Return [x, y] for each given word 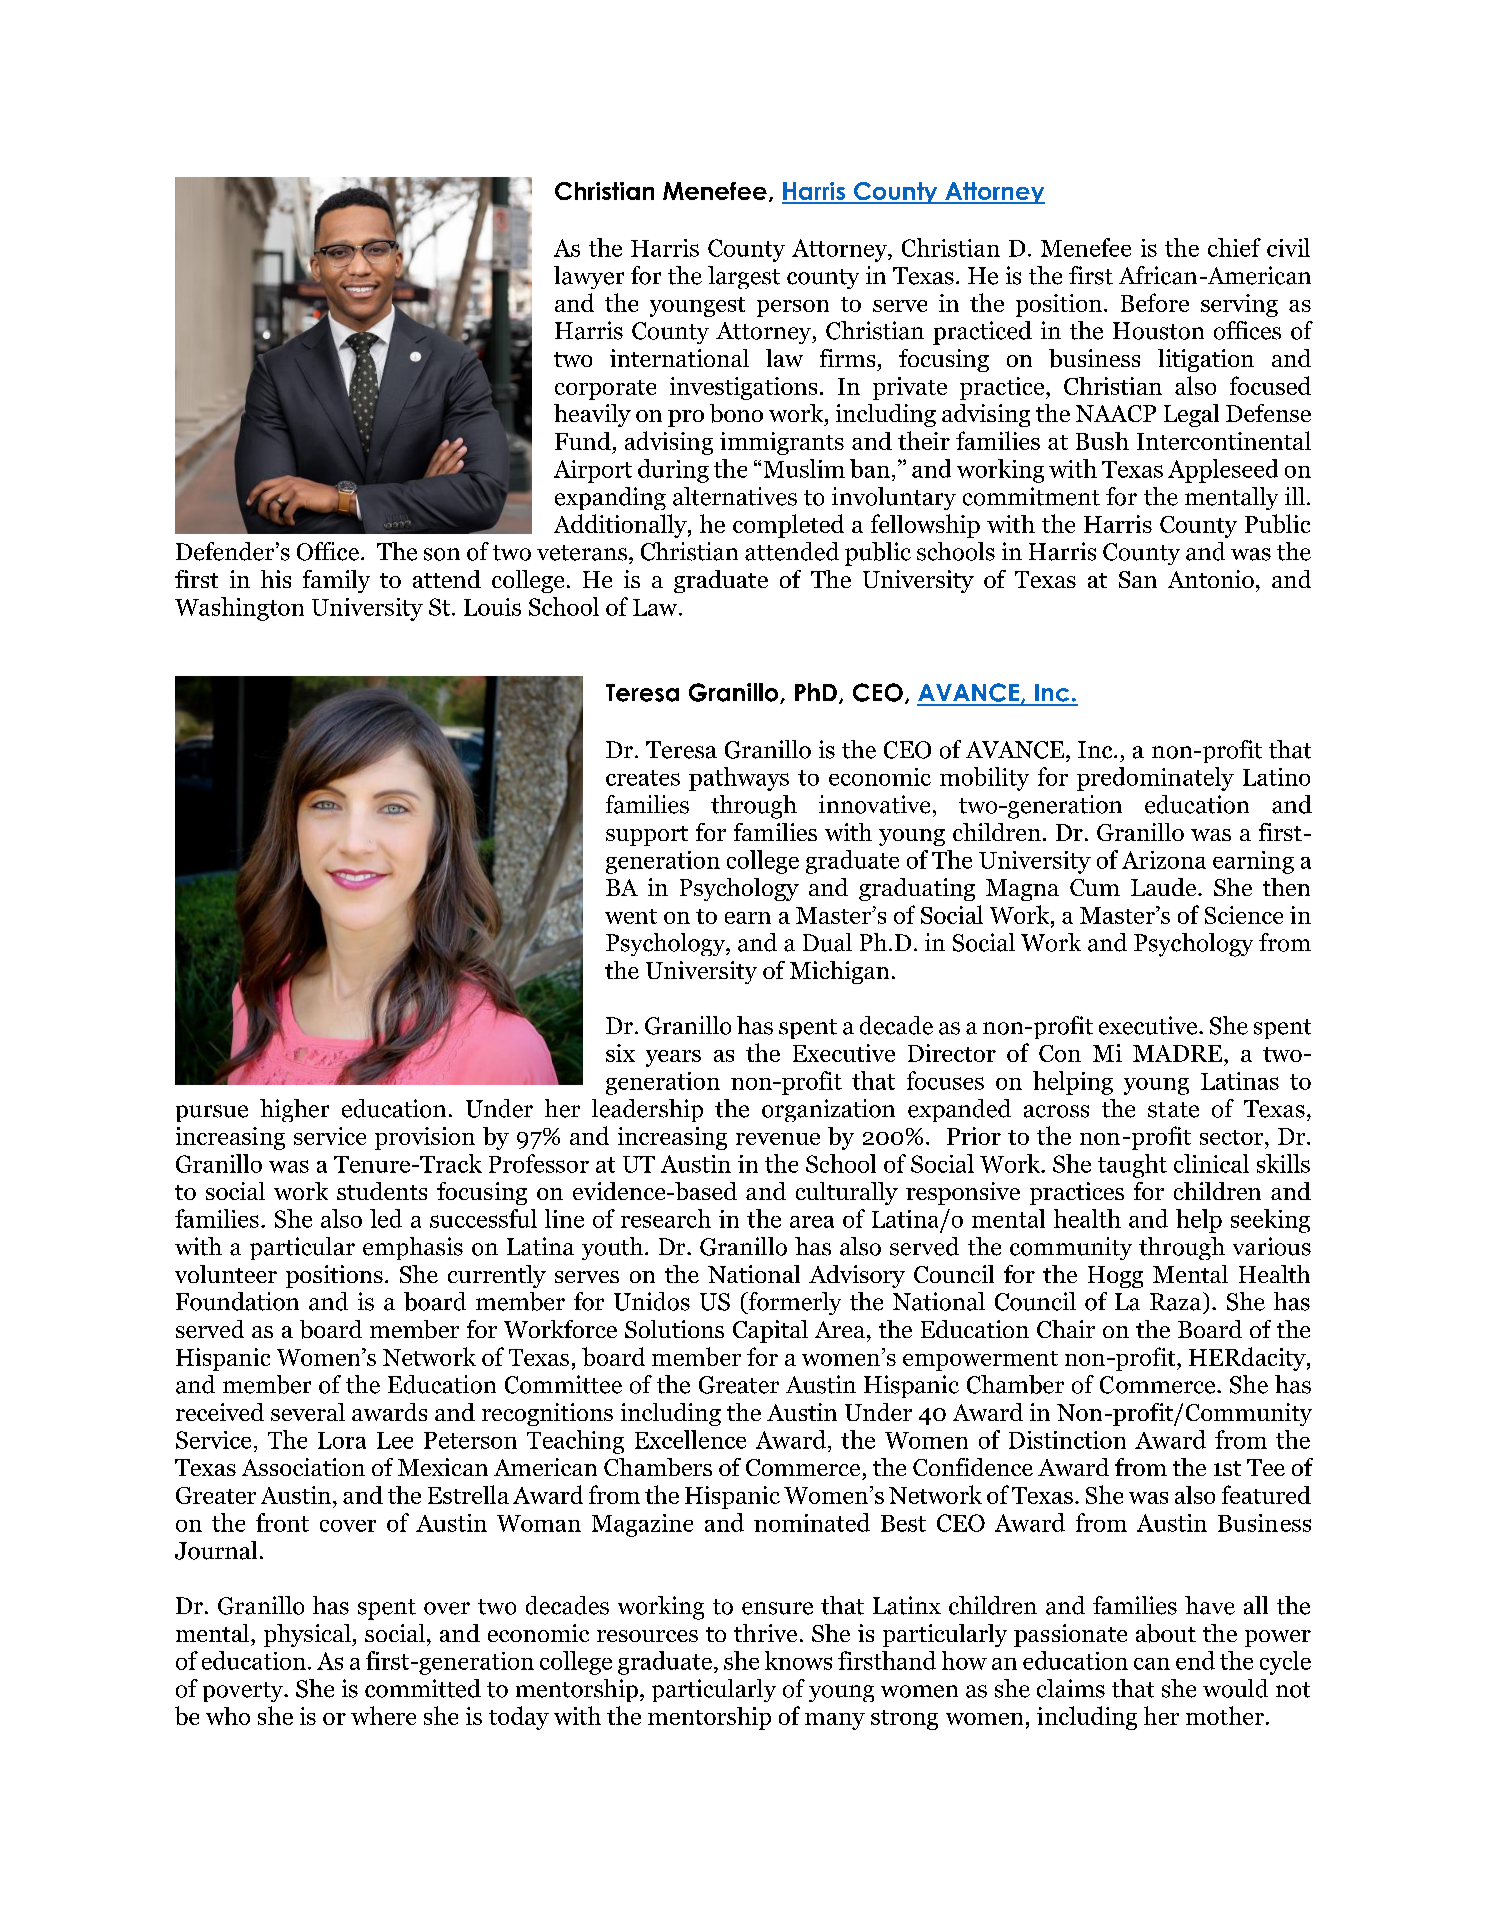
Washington [239, 609]
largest [744, 277]
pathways [739, 779]
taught [1132, 1166]
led [386, 1218]
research [666, 1218]
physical [308, 1635]
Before [1155, 302]
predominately [1155, 779]
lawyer [589, 277]
